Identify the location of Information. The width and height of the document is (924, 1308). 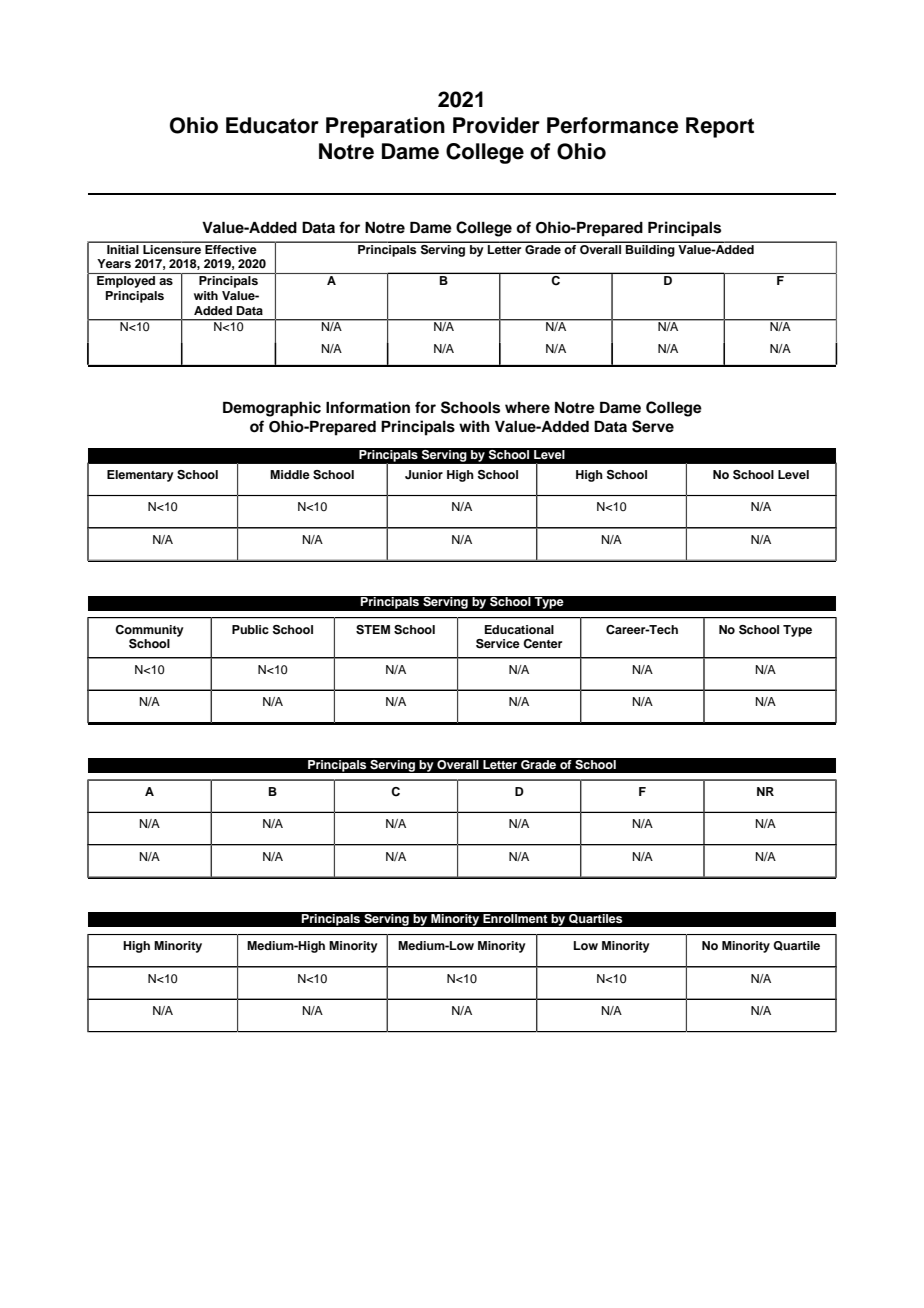
(368, 407).
